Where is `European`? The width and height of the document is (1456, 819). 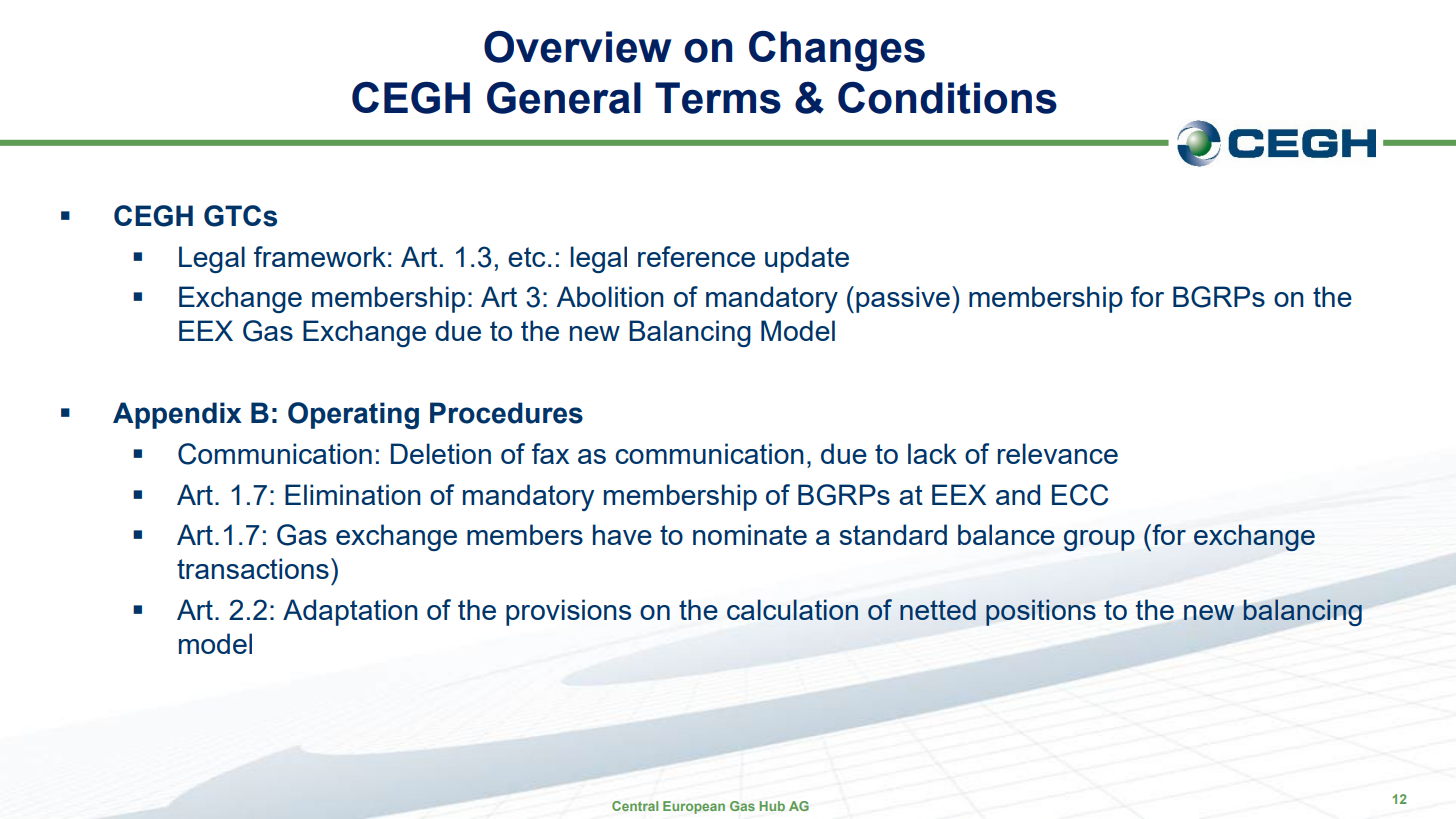 European is located at coordinates (694, 807).
